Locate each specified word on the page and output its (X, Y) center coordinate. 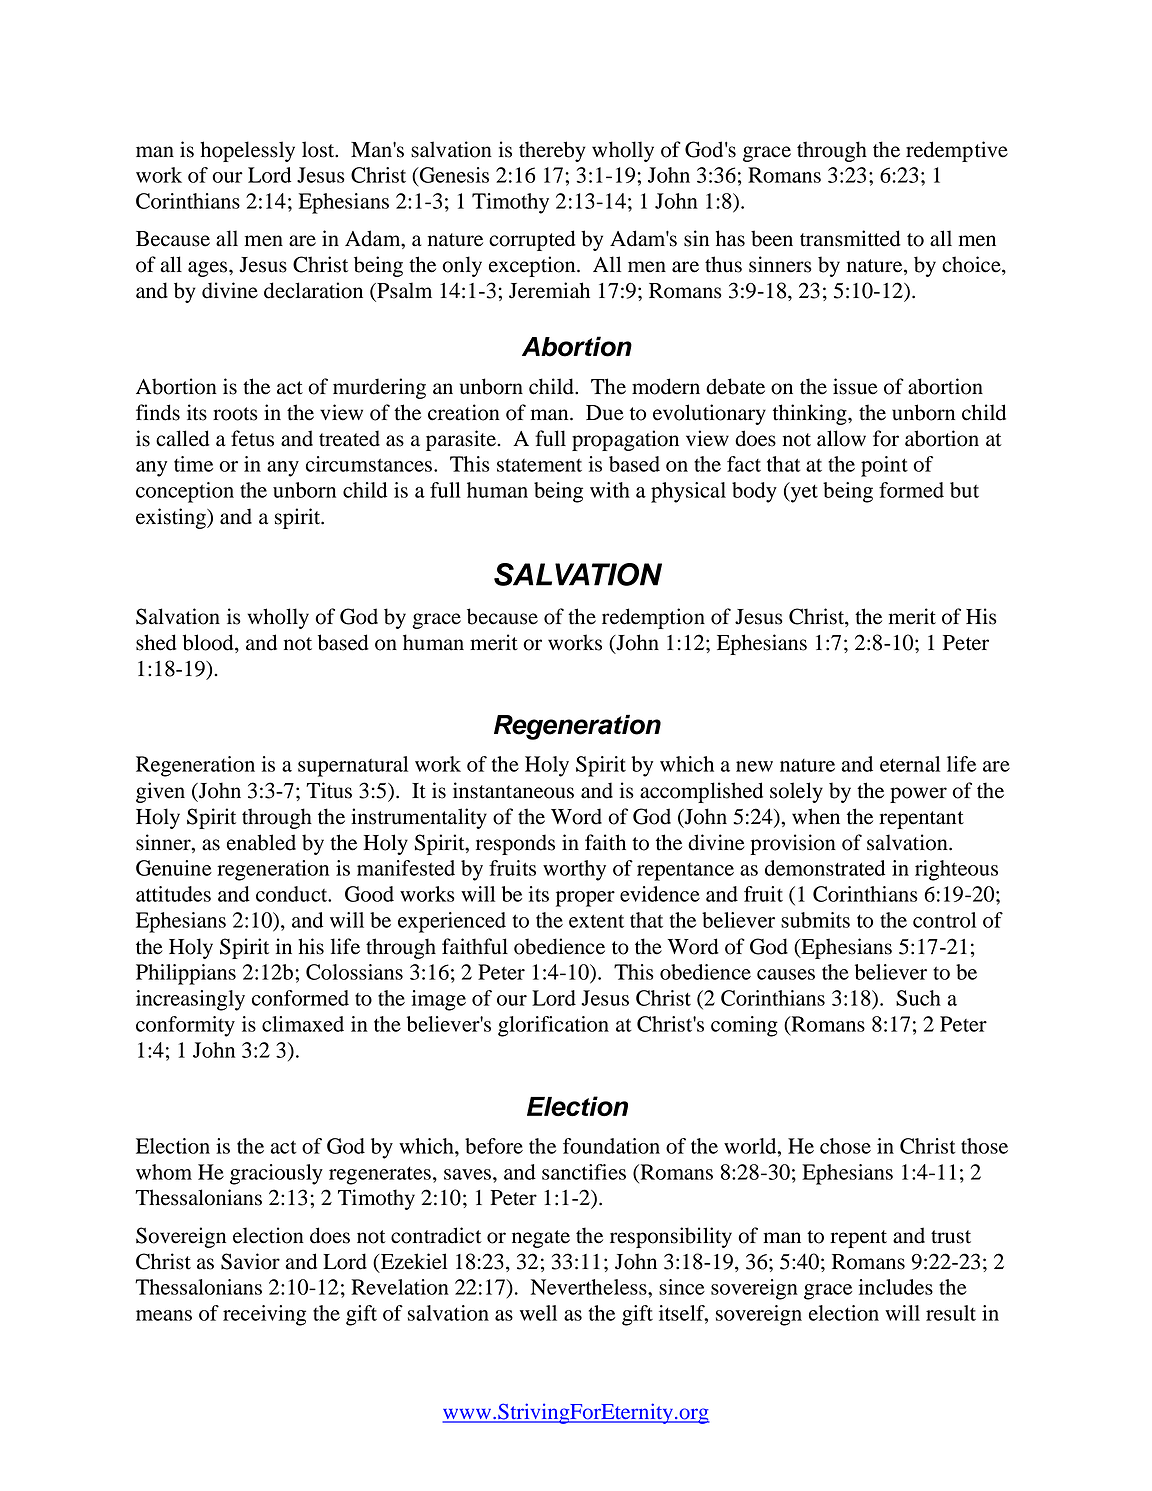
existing (172, 518)
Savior (250, 1261)
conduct (293, 894)
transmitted (850, 238)
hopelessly (247, 151)
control (944, 920)
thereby (552, 151)
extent (596, 921)
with (610, 490)
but (964, 490)
